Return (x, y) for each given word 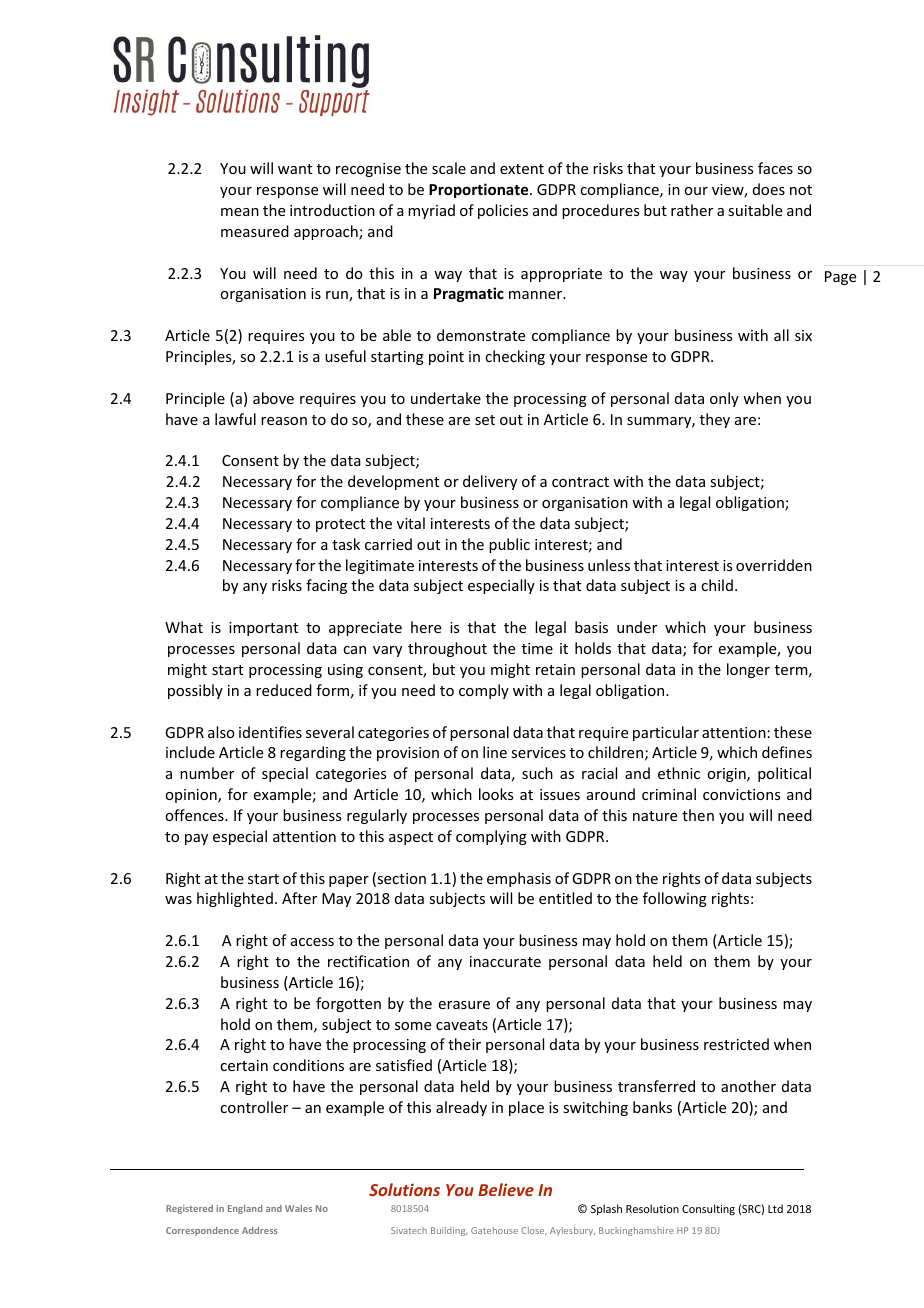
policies (503, 211)
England (245, 1209)
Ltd (775, 1208)
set (485, 420)
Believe (506, 1189)
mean (240, 212)
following (675, 899)
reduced (284, 690)
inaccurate (505, 961)
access (312, 942)
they (715, 420)
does (769, 189)
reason (284, 421)
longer (748, 670)
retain (555, 669)
